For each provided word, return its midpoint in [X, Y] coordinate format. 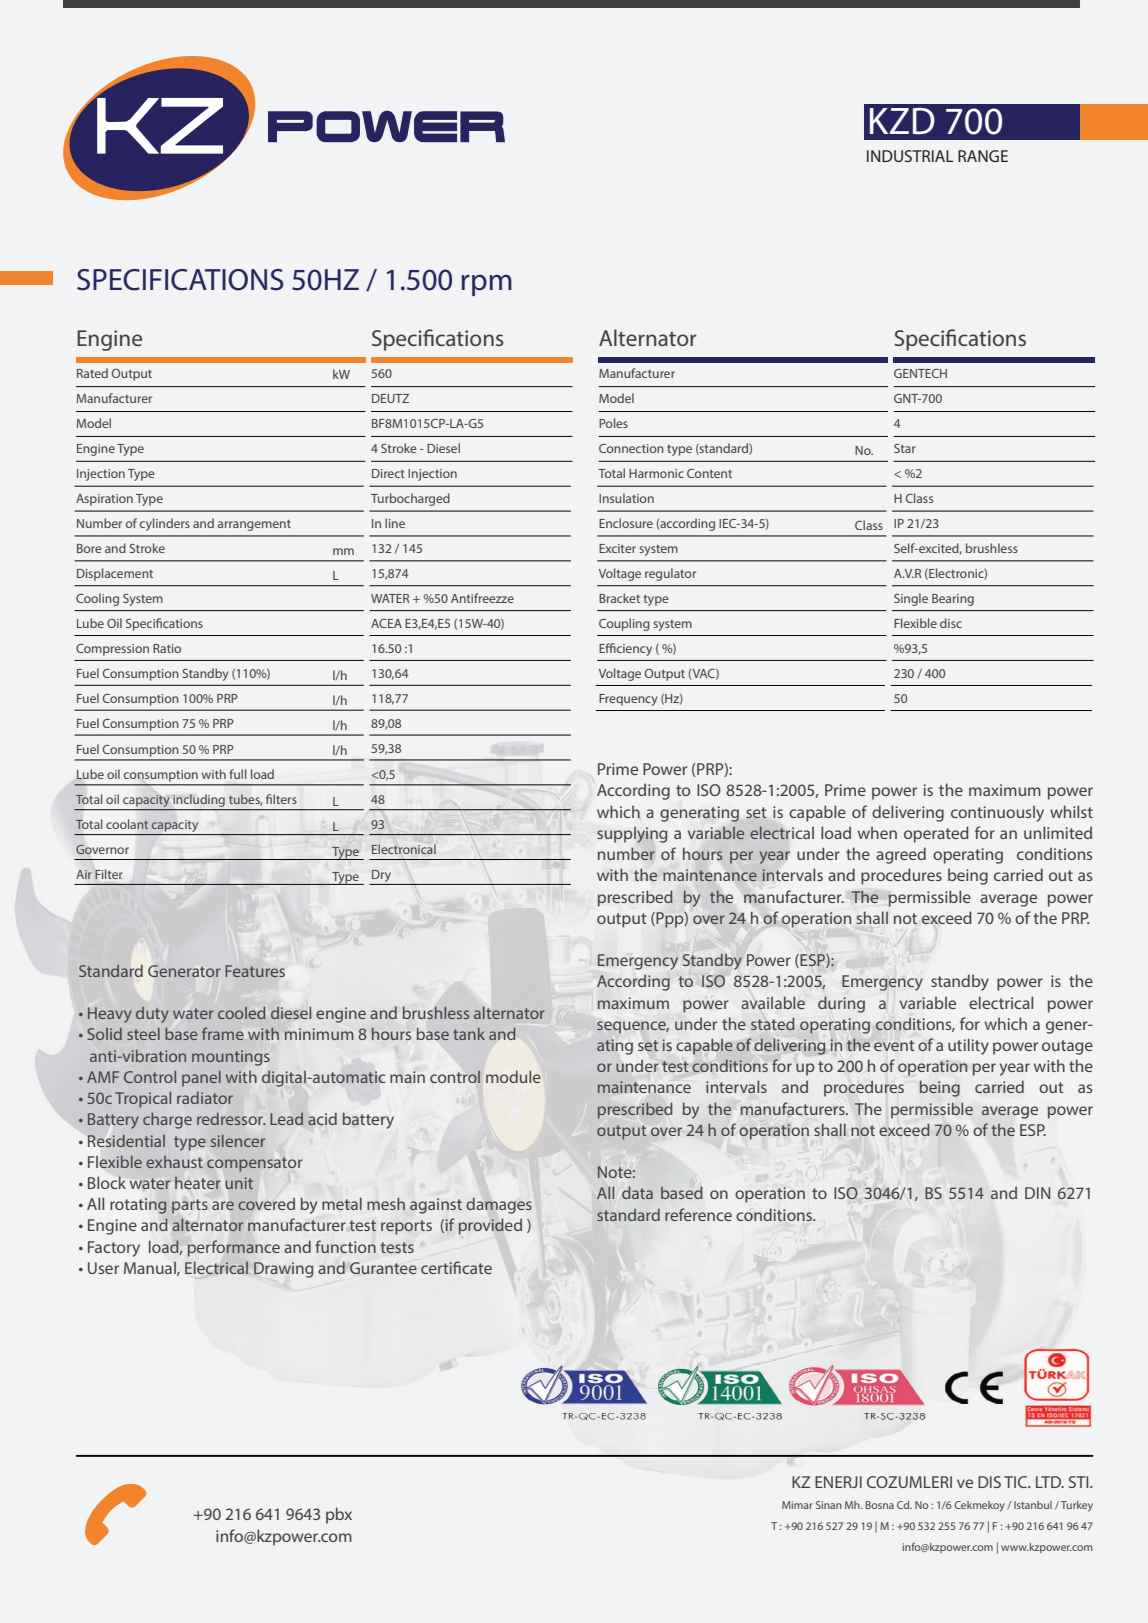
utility [968, 1046]
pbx [339, 1515]
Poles [613, 423]
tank [469, 1034]
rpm [486, 285]
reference [698, 1214]
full [237, 774]
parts [190, 1206]
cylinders [165, 524]
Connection [631, 448]
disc [951, 623]
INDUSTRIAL [910, 156]
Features [255, 971]
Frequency [628, 700]
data [637, 1192]
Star [905, 448]
